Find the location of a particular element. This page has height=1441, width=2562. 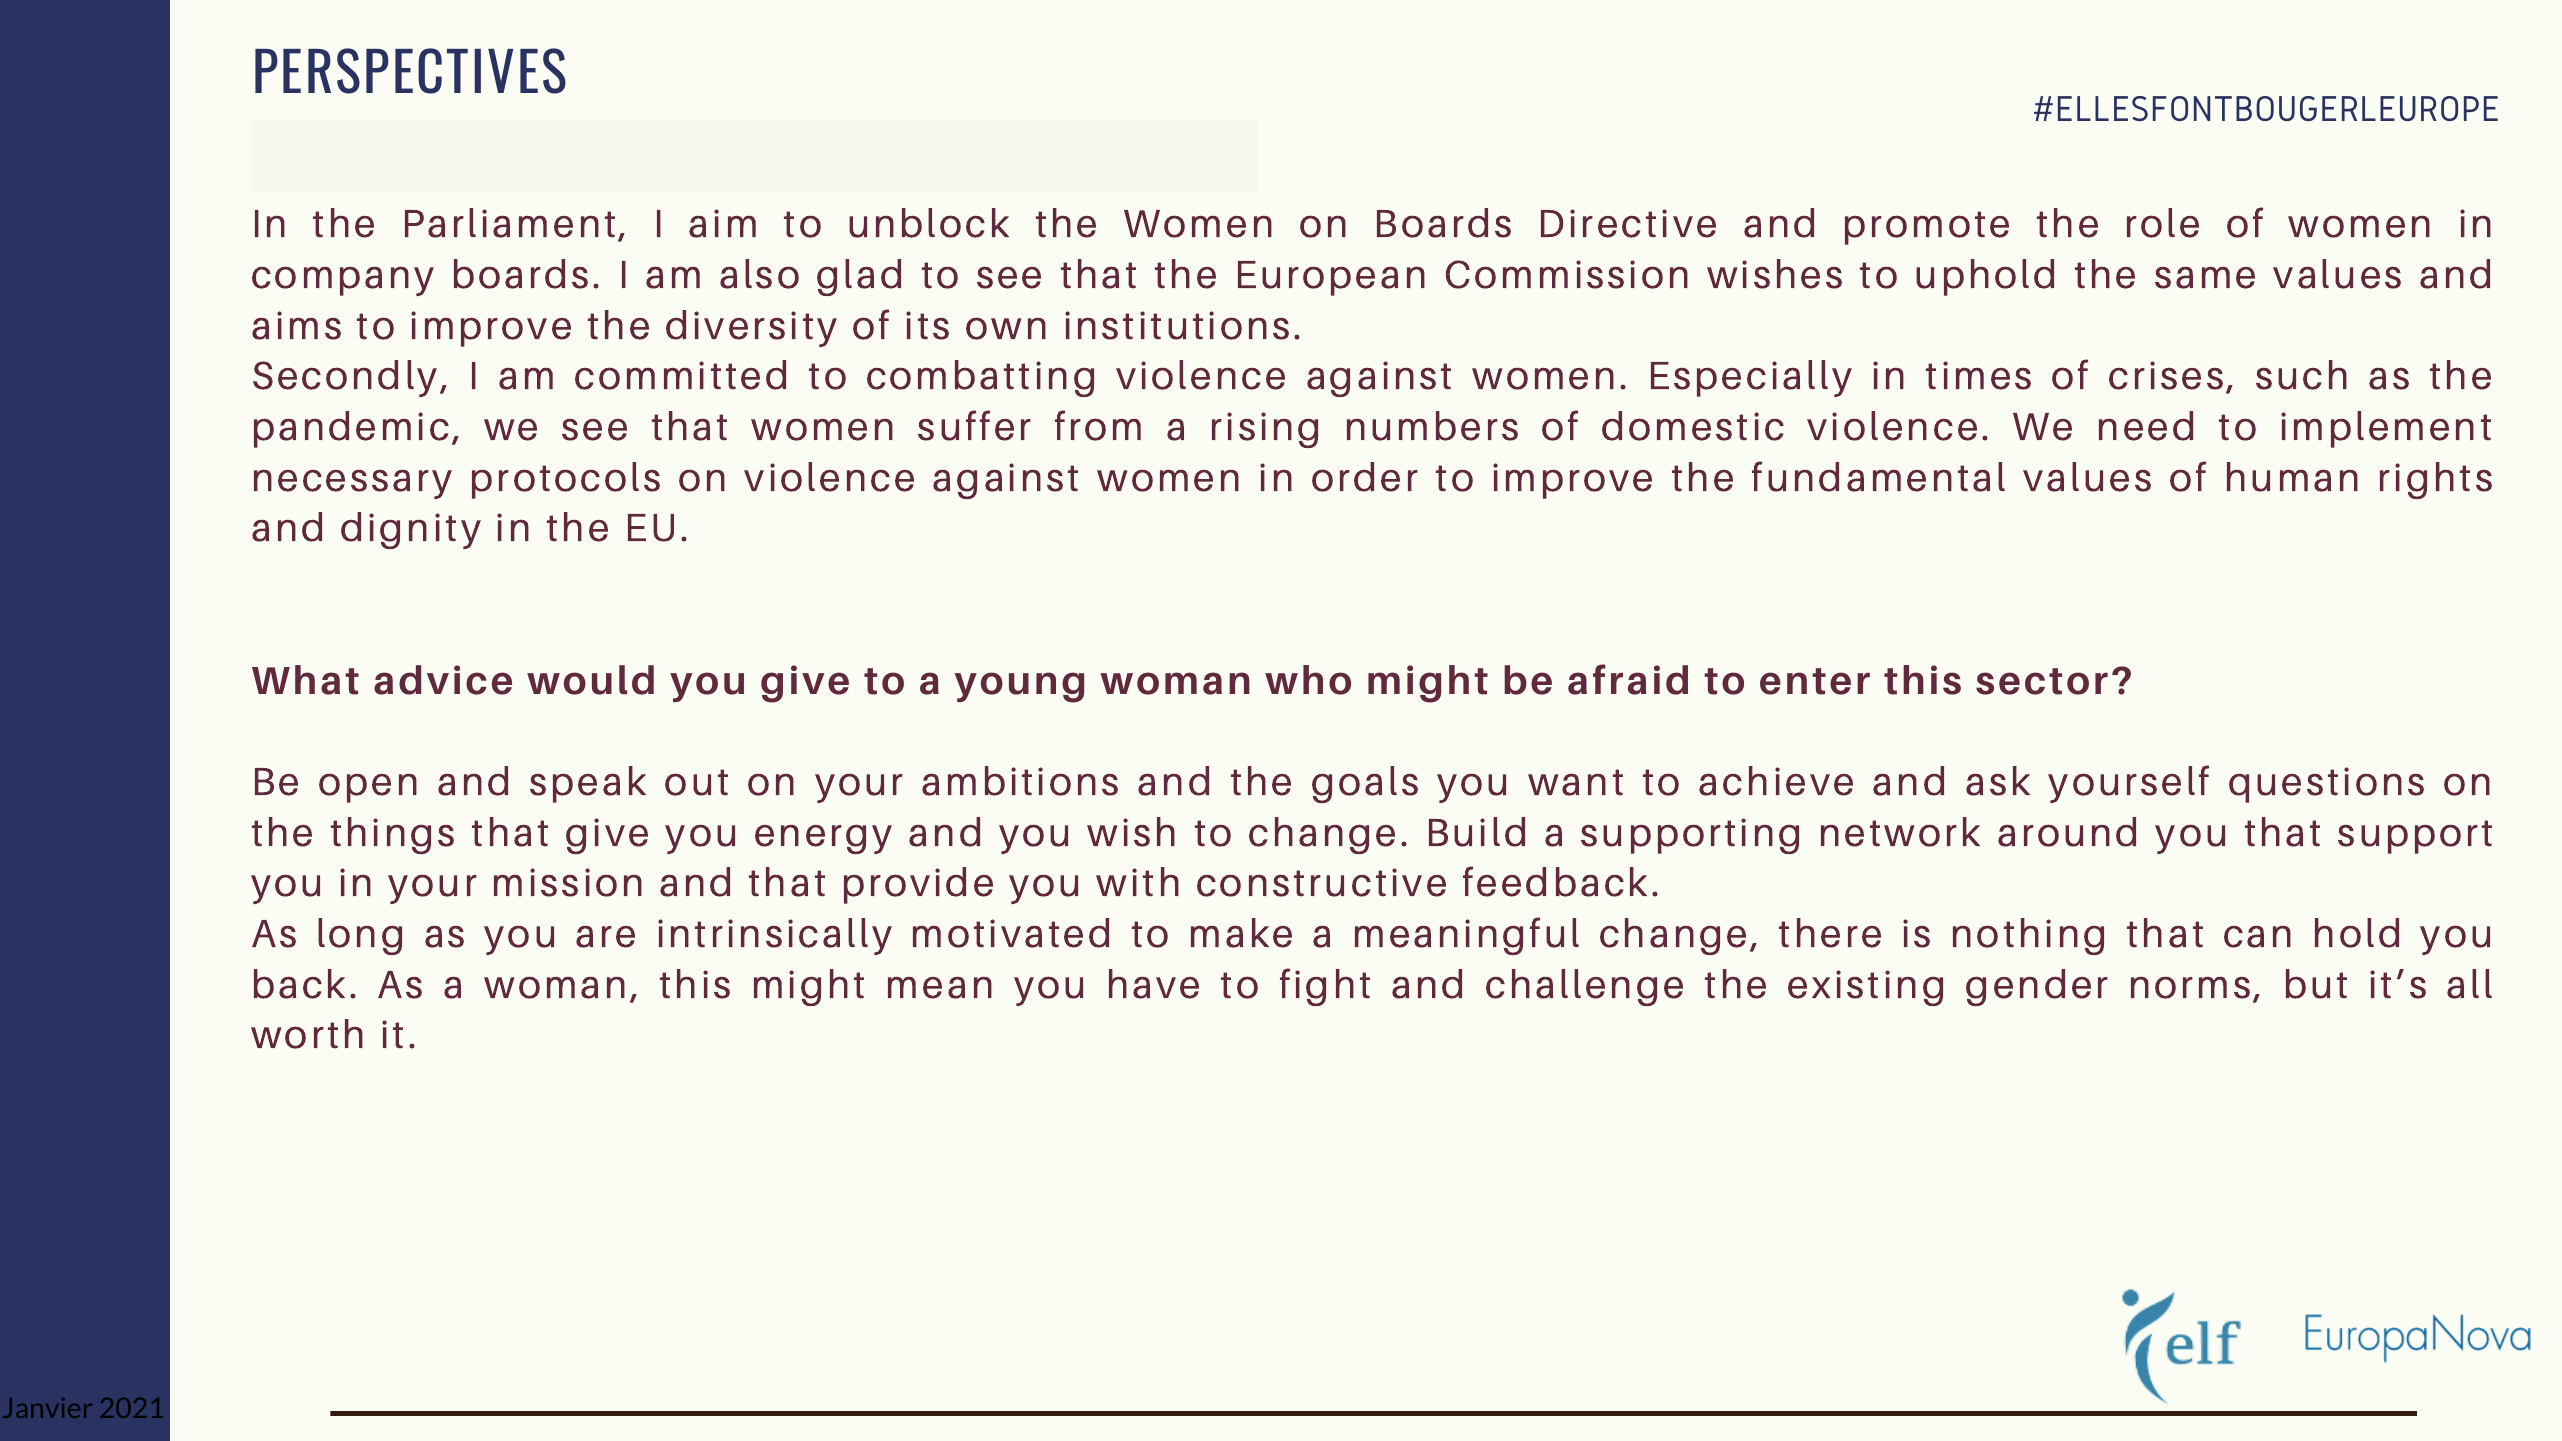

dignity is located at coordinates (411, 530).
